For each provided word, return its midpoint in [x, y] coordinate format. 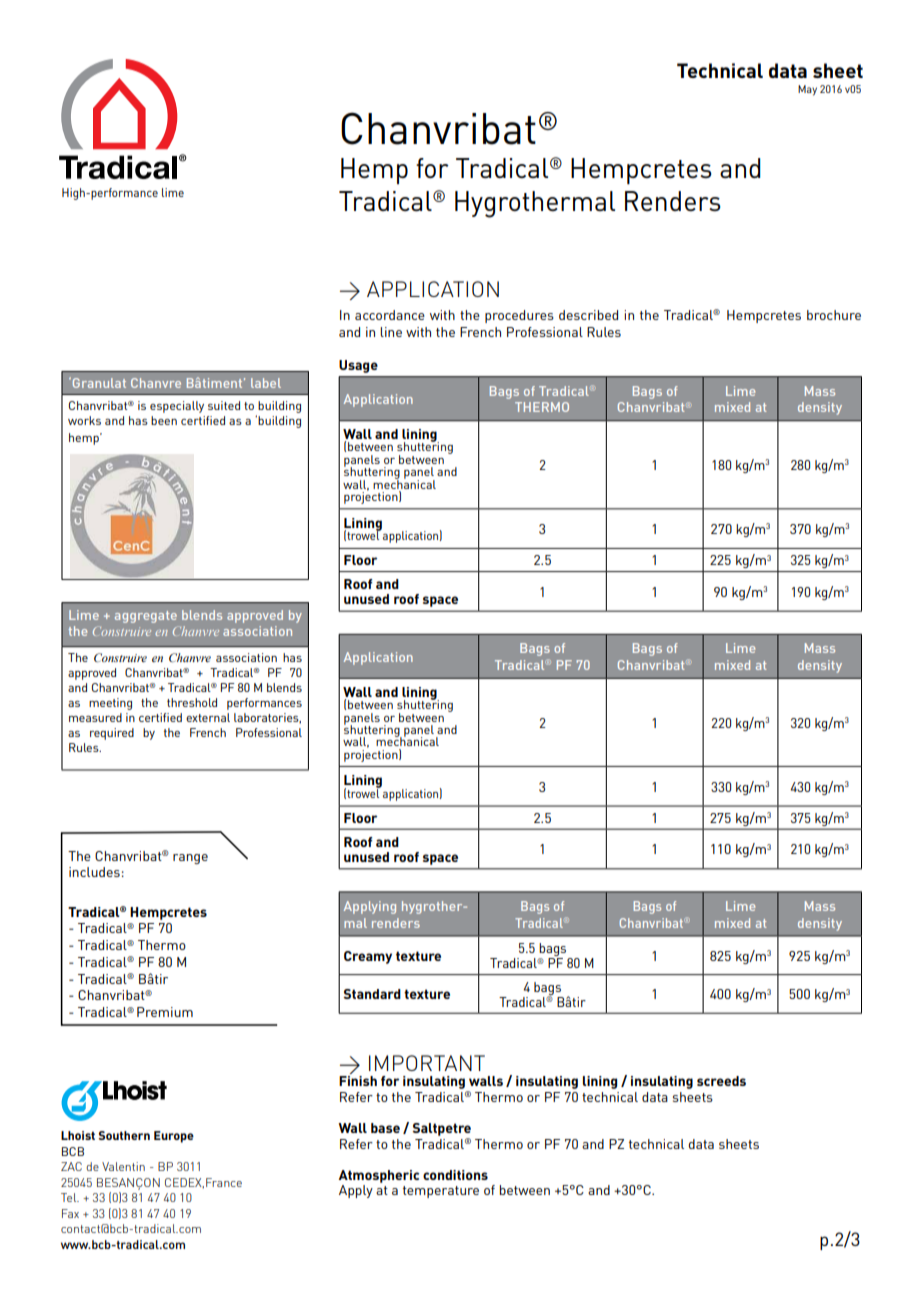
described [588, 315]
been [164, 420]
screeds [721, 1081]
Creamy [368, 957]
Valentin [123, 1166]
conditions [455, 1175]
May [807, 90]
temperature [441, 1192]
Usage [358, 366]
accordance [390, 315]
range [190, 859]
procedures [519, 316]
